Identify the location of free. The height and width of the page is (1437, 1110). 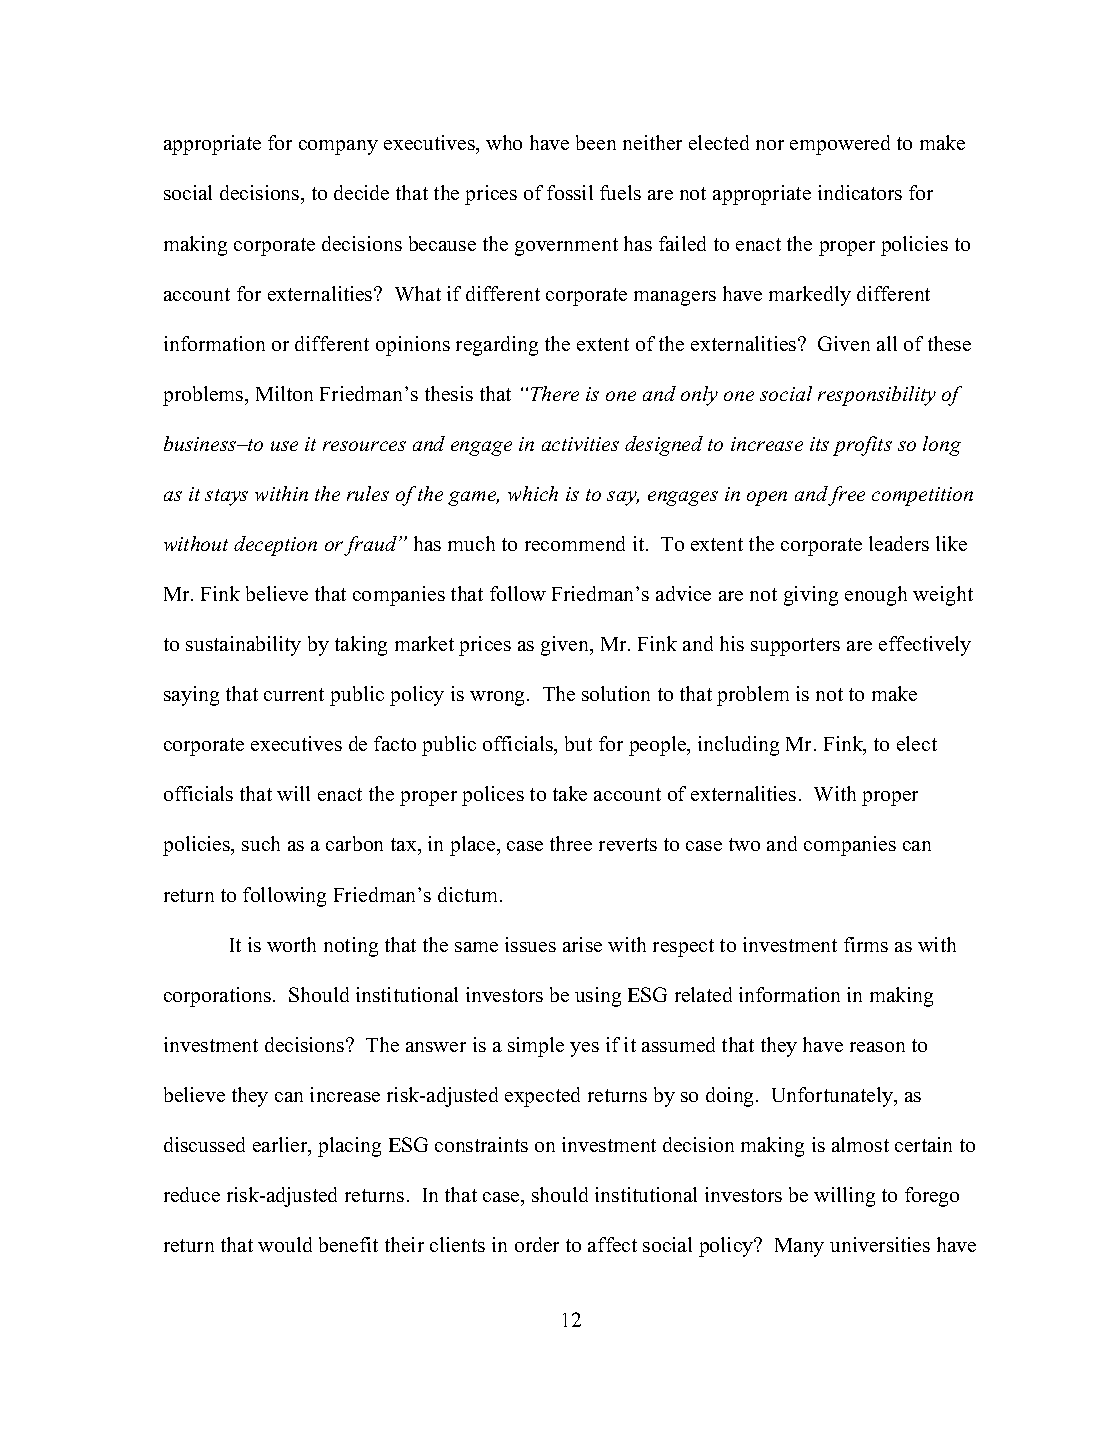
(846, 496).
